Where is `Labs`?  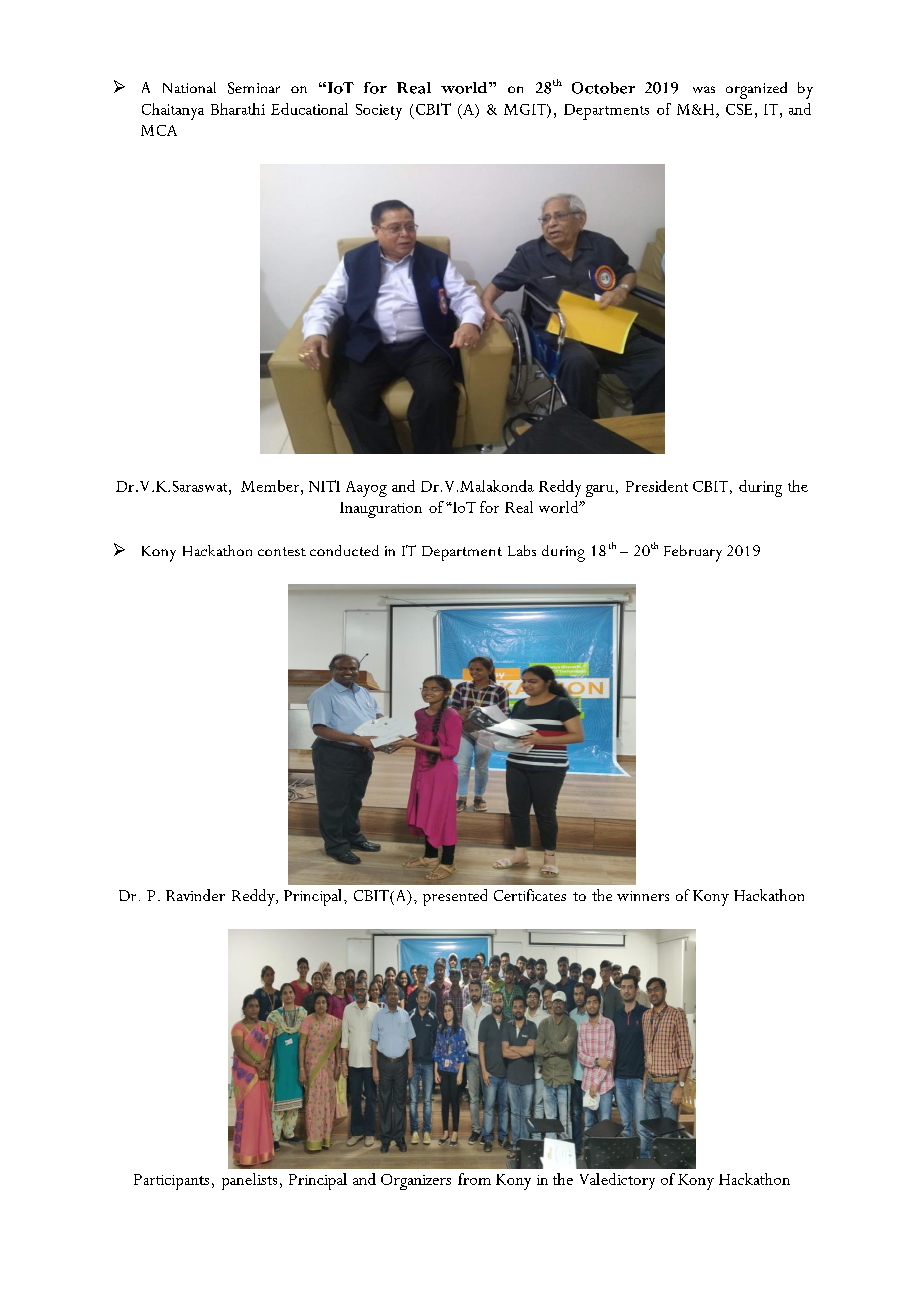
Labs is located at coordinates (522, 550).
